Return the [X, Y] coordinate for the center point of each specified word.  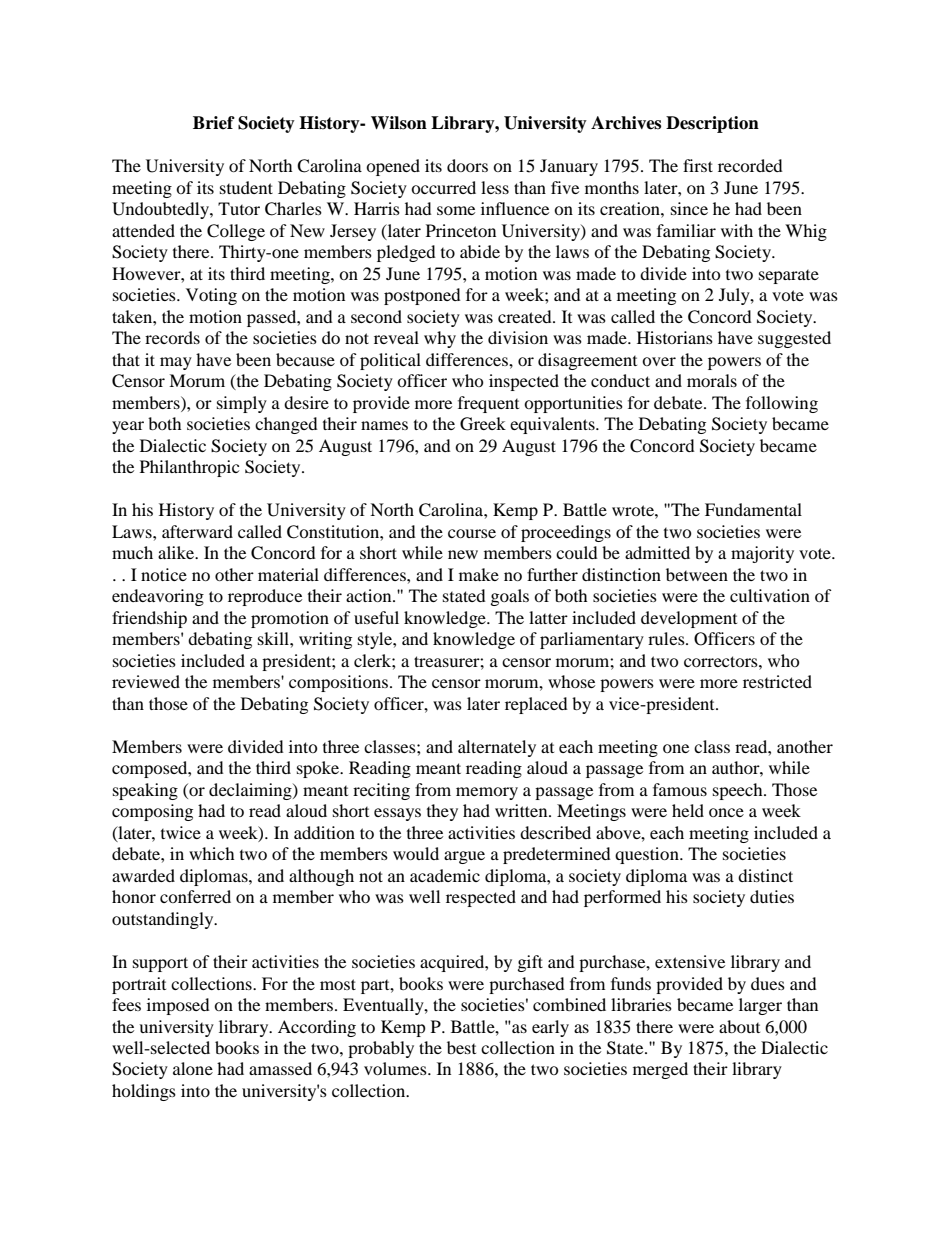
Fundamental [753, 509]
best [461, 1047]
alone [193, 1068]
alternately [497, 748]
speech [739, 791]
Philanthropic [189, 468]
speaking [145, 791]
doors [467, 165]
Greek [483, 424]
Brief [214, 123]
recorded [750, 165]
